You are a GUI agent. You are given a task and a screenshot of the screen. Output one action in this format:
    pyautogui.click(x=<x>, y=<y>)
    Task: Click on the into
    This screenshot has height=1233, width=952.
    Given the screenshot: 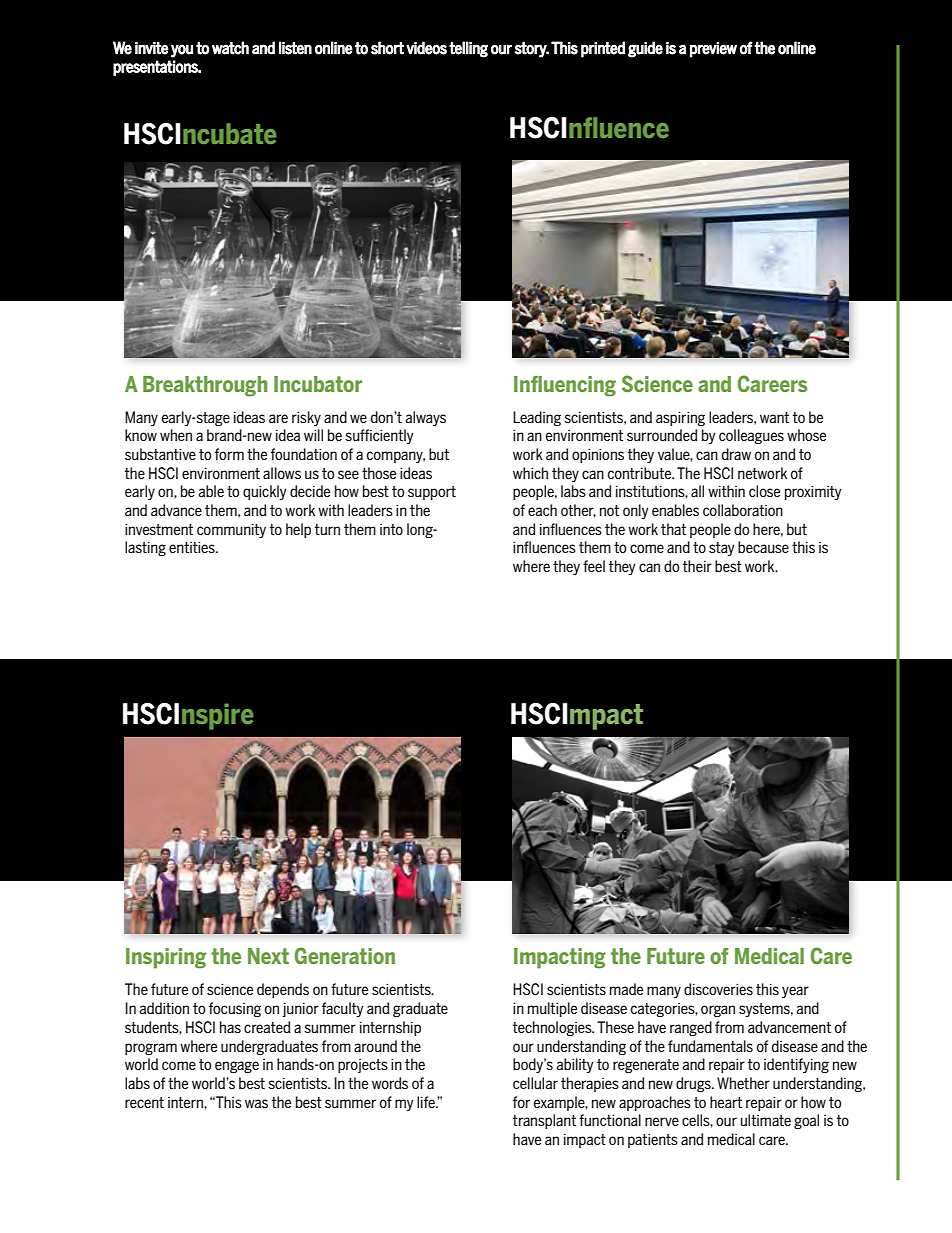 What is the action you would take?
    pyautogui.click(x=391, y=529)
